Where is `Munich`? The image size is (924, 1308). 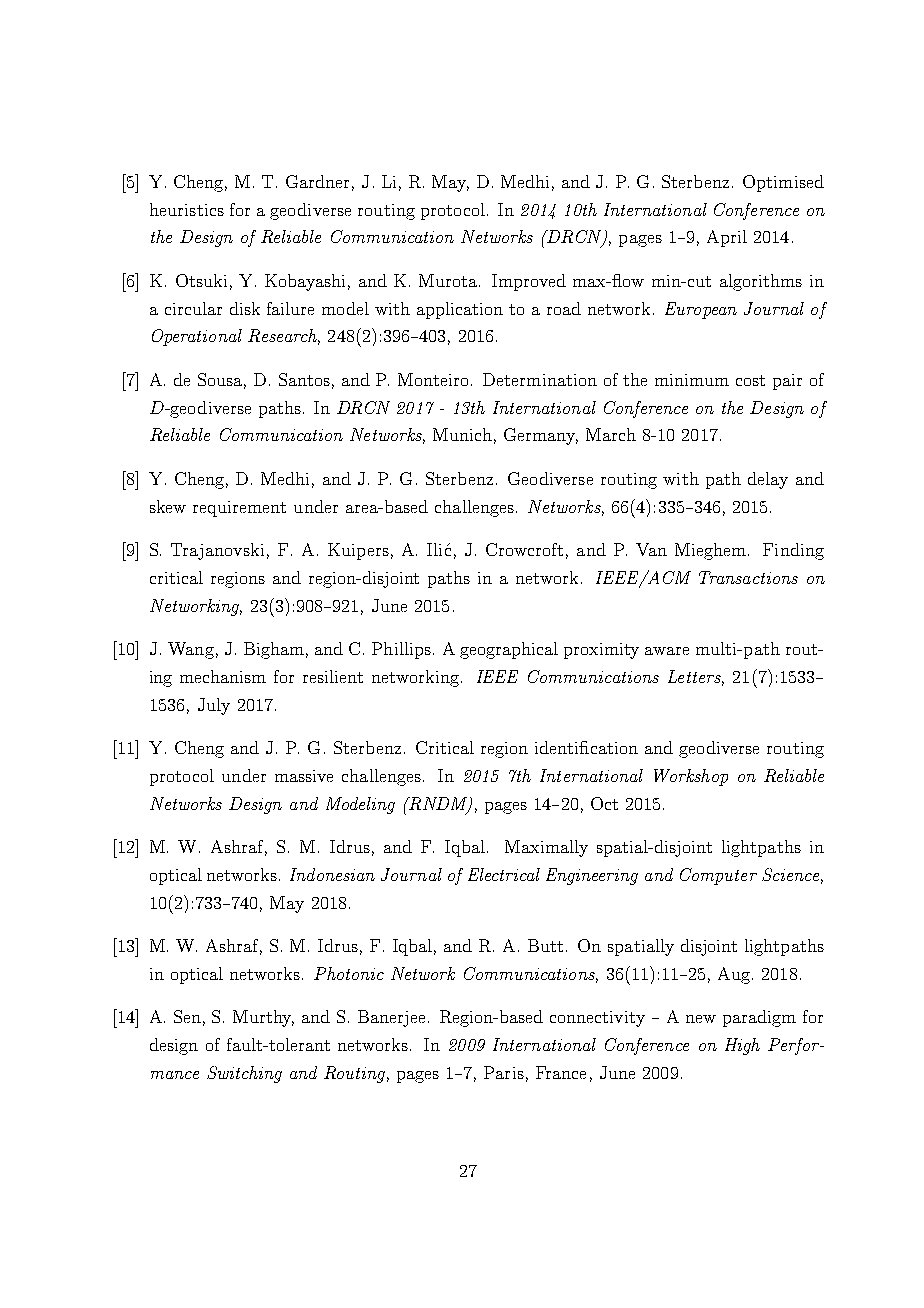
Munich is located at coordinates (462, 434).
